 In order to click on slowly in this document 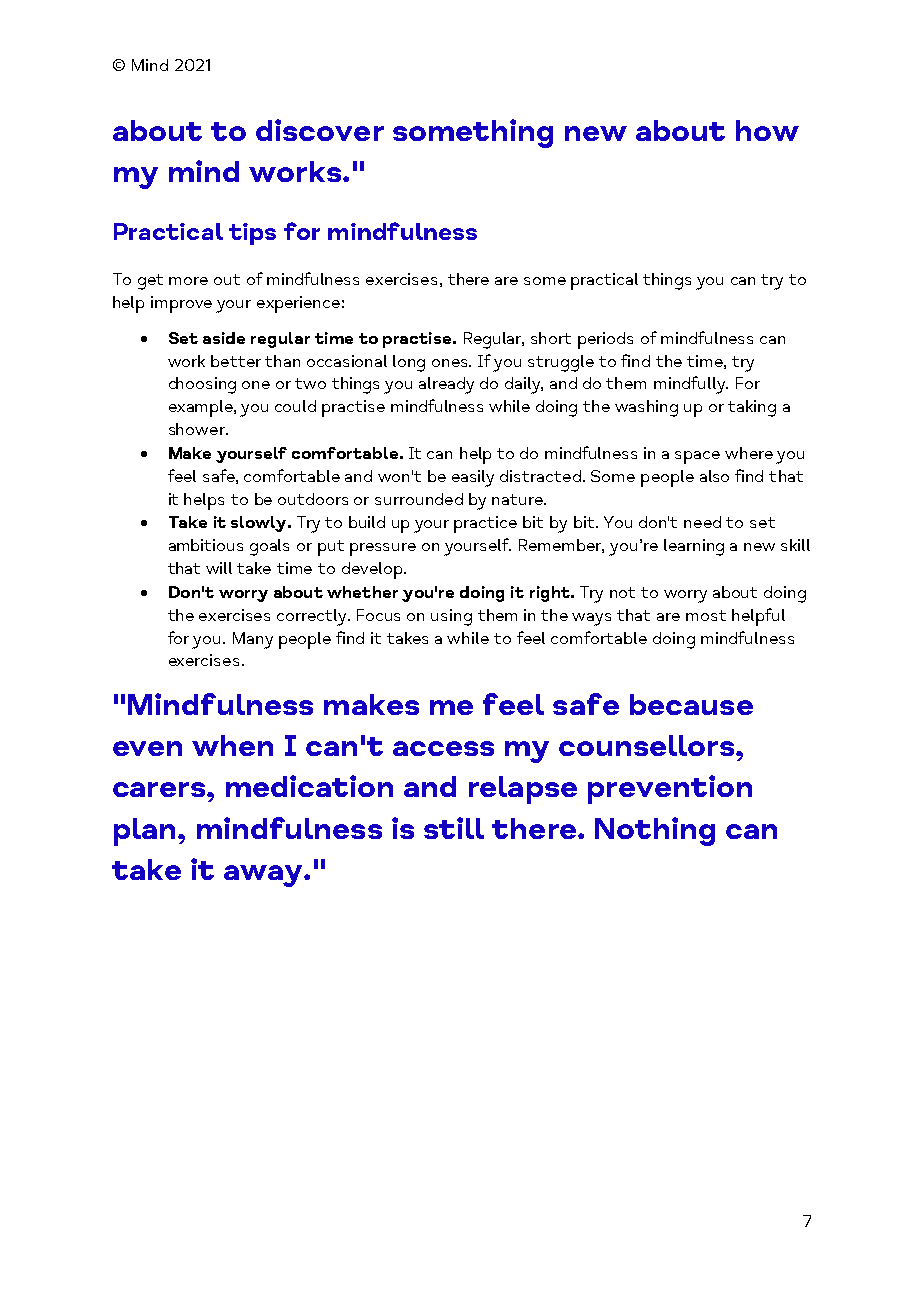, I will do `click(260, 524)`.
